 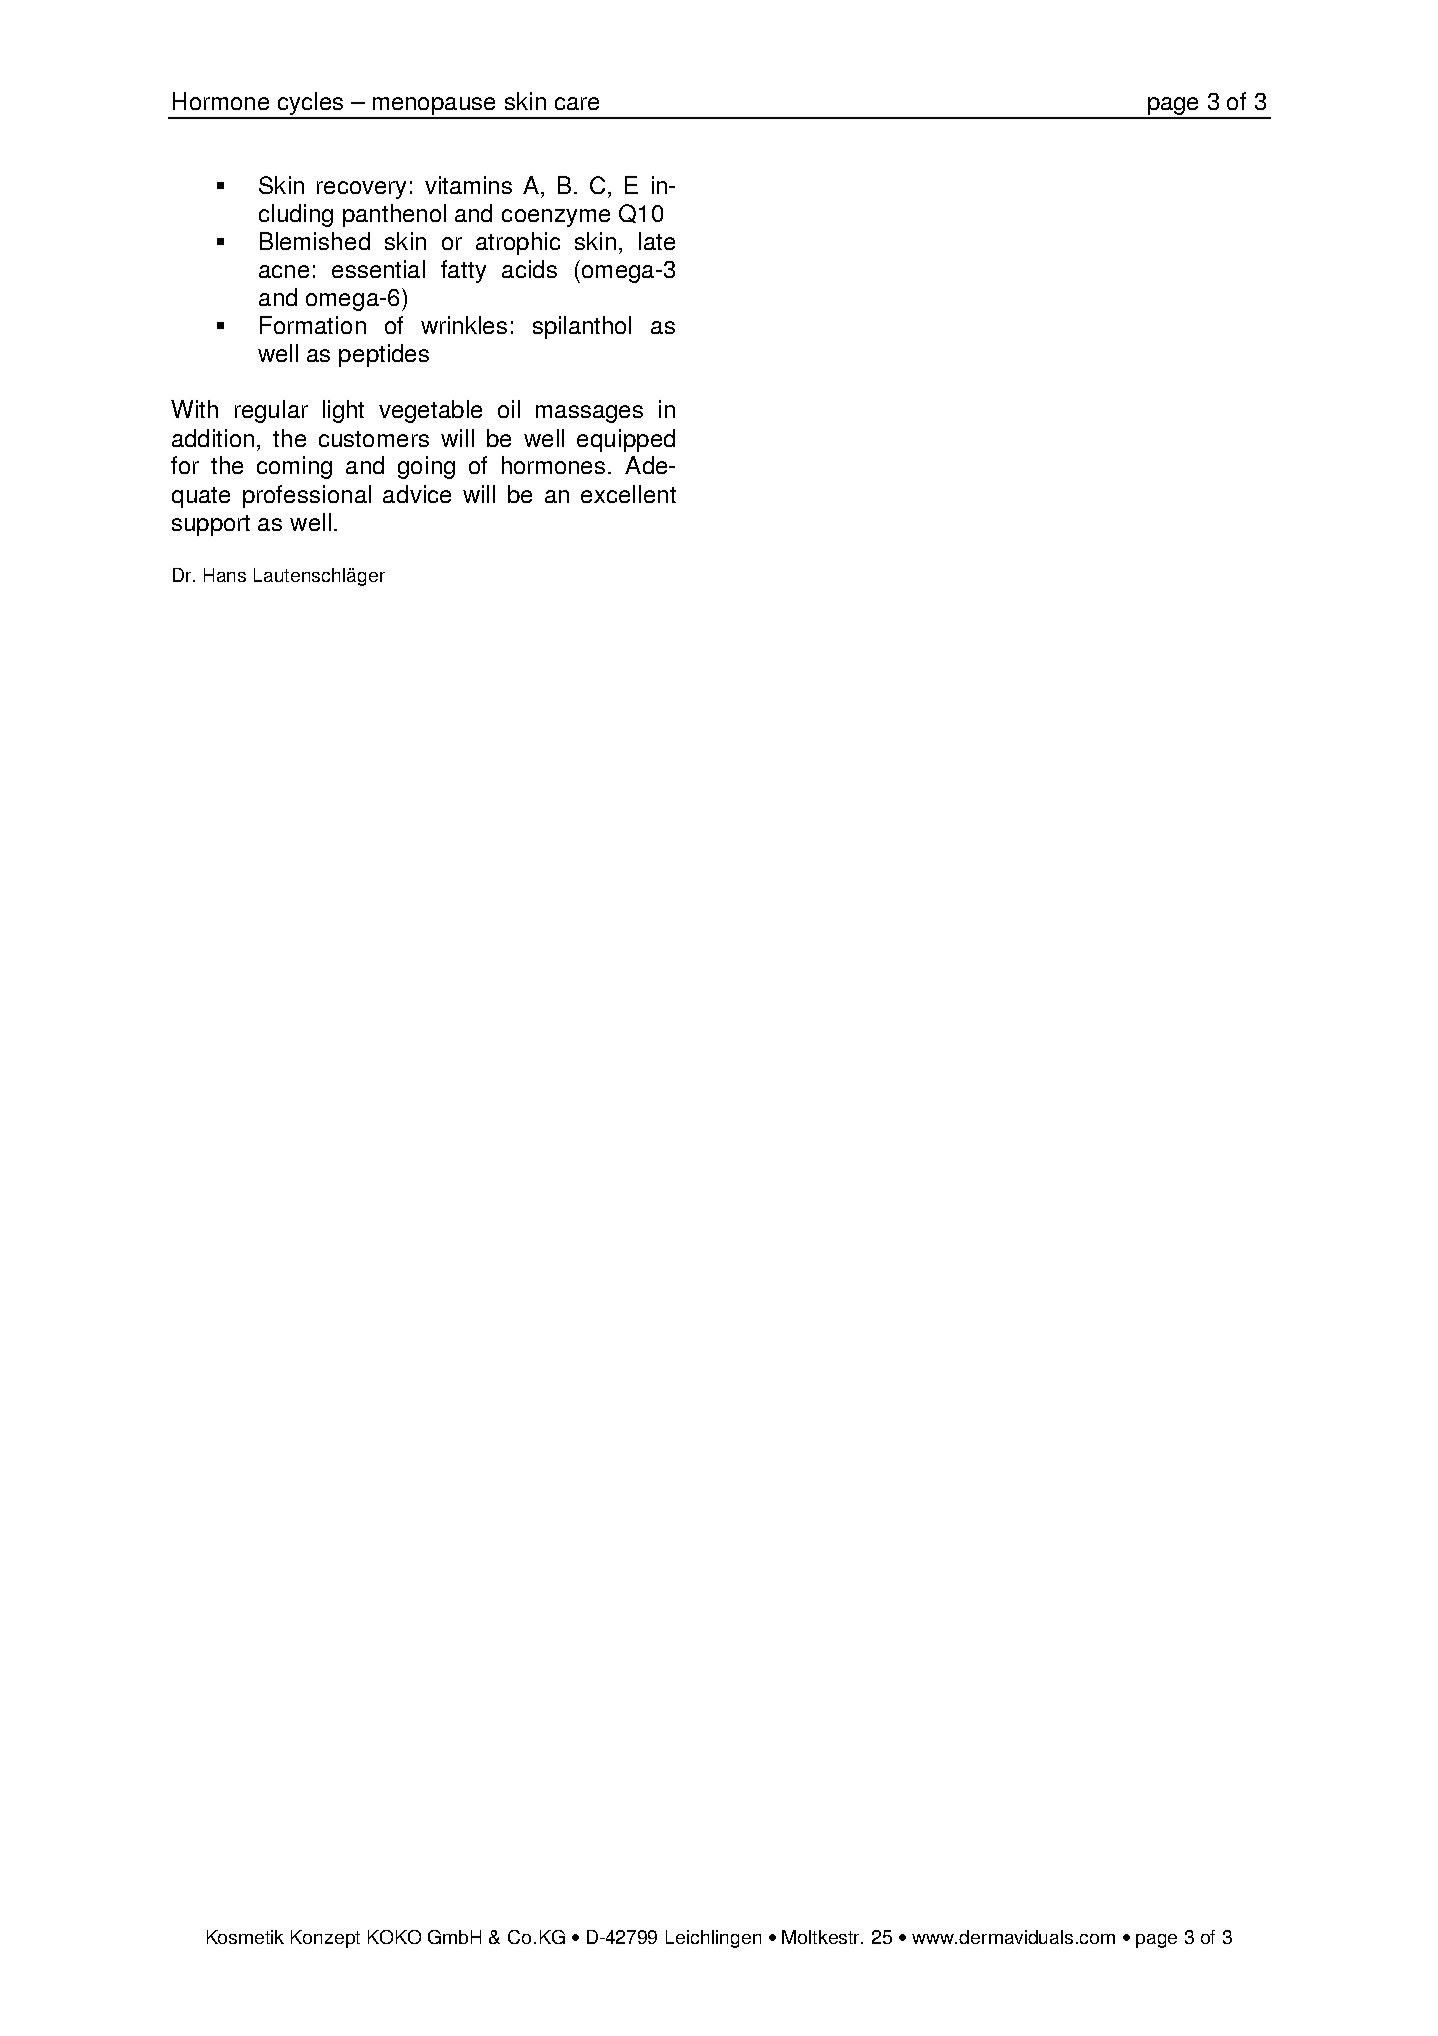 I want to click on support, so click(x=211, y=525).
